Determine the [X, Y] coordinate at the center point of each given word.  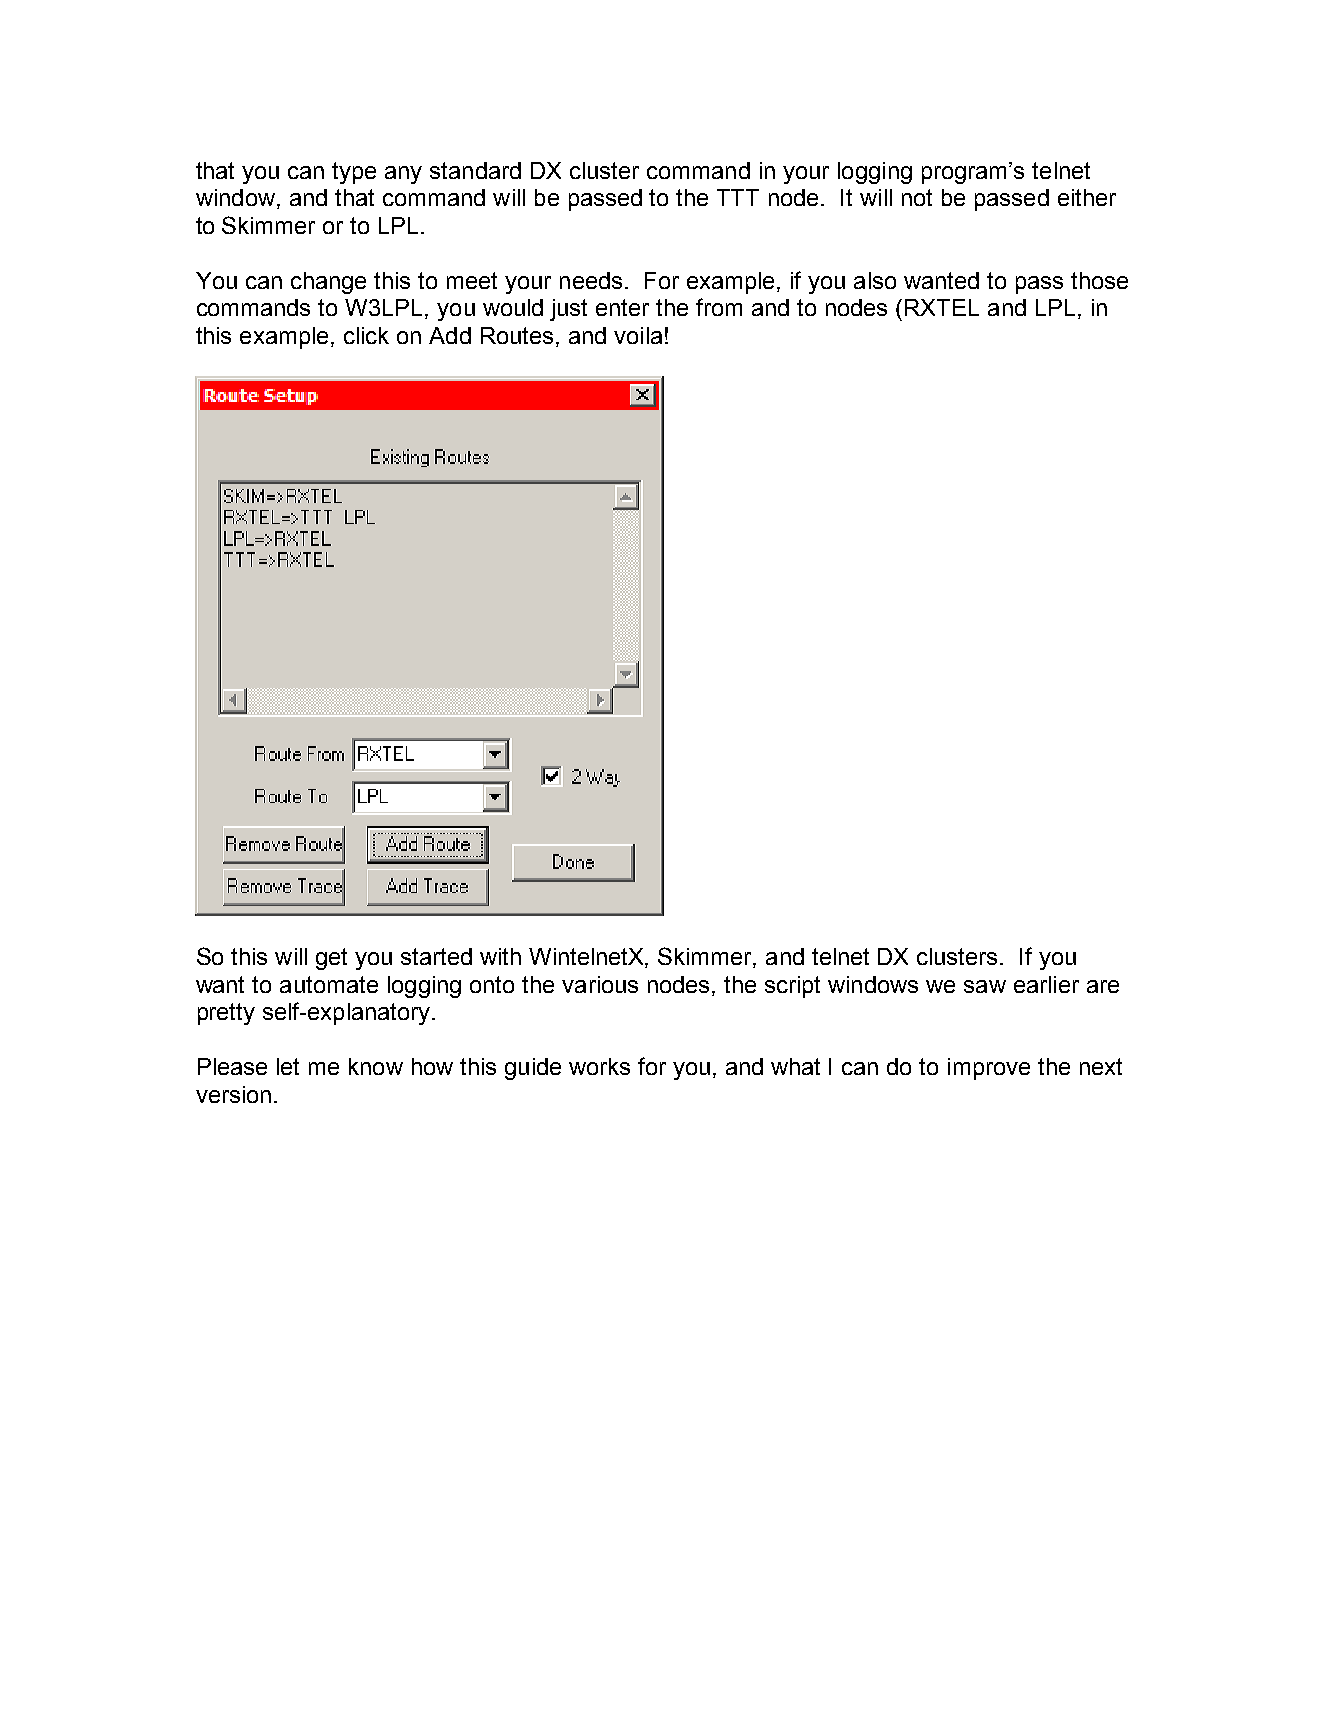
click [366, 335]
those [1099, 280]
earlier [1046, 984]
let [288, 1066]
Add [450, 335]
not [917, 197]
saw [985, 986]
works [599, 1066]
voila [638, 335]
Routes [517, 335]
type [354, 173]
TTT [738, 197]
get [331, 959]
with [500, 956]
